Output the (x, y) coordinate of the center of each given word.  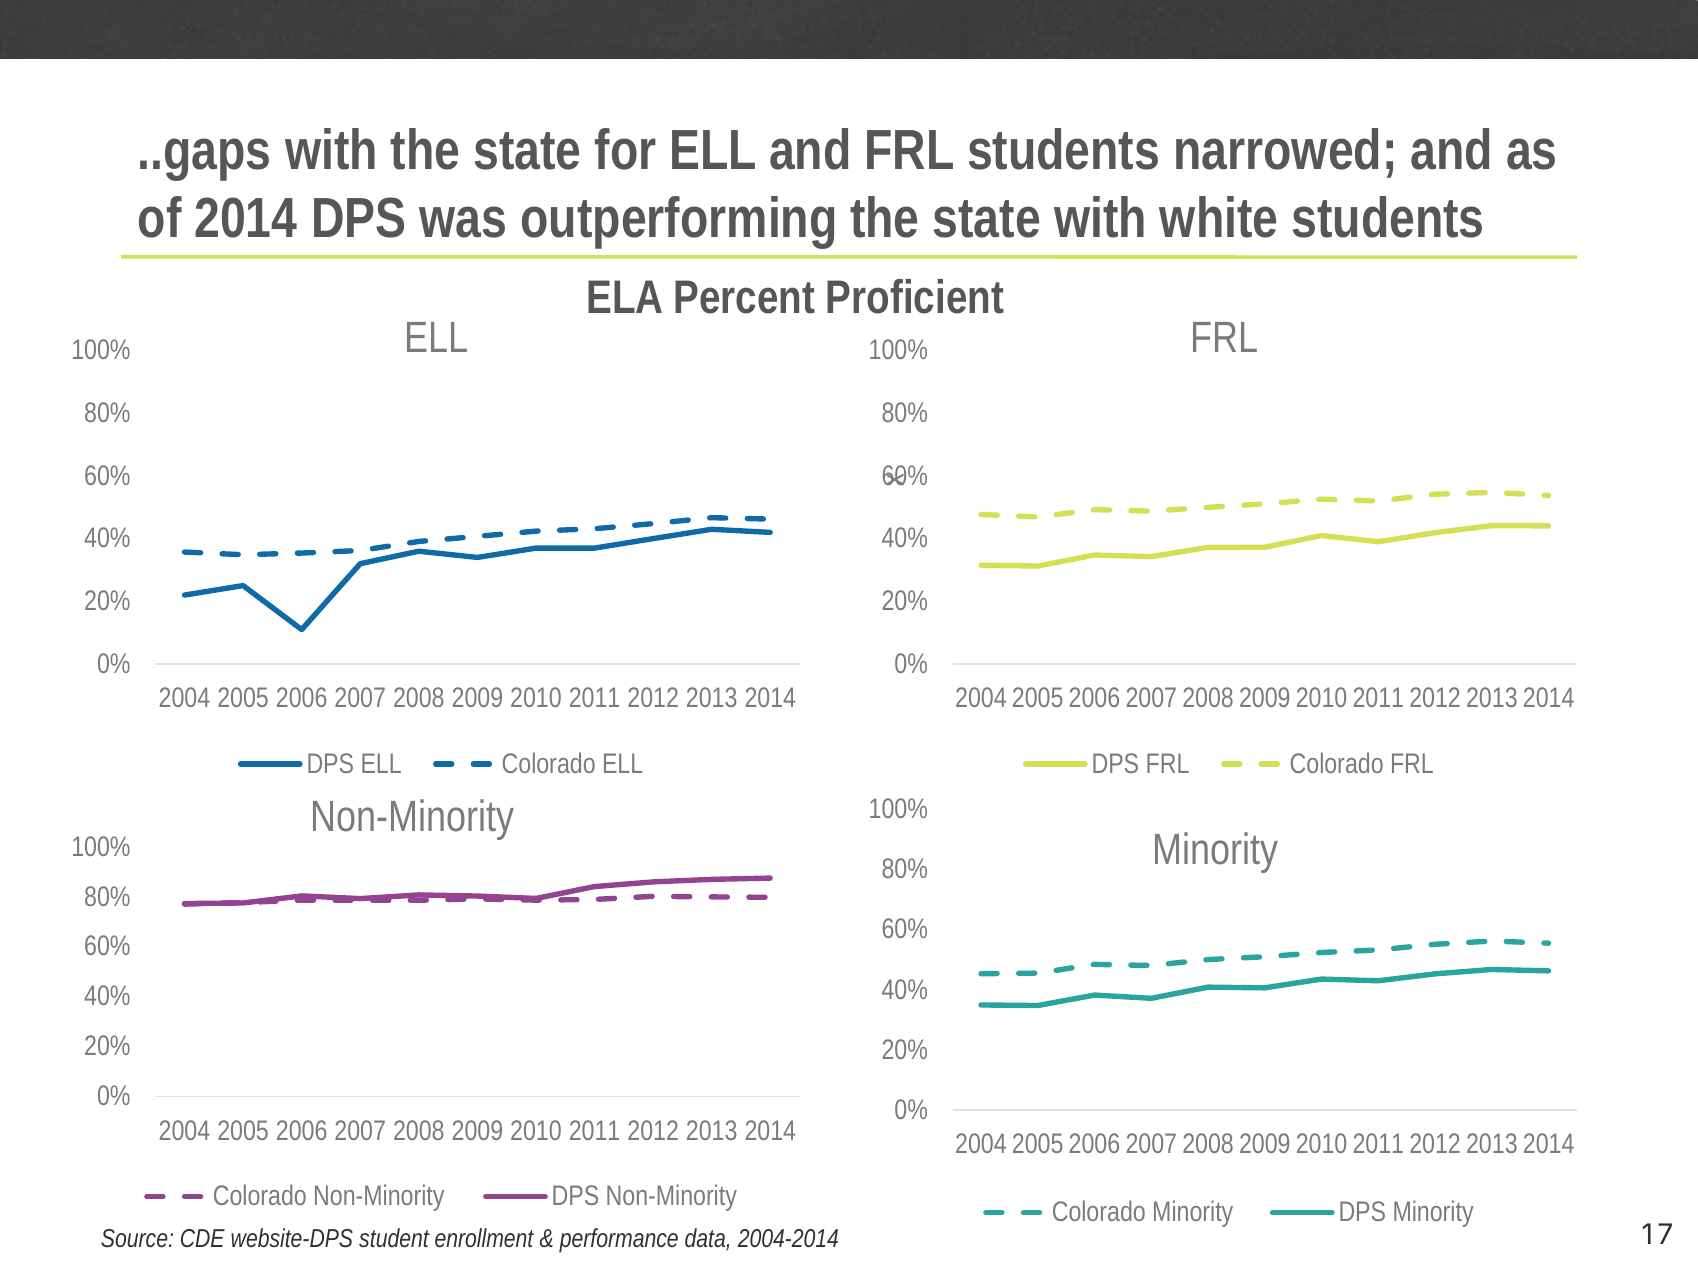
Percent (745, 297)
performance (618, 1240)
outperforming (678, 222)
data (706, 1239)
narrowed (1277, 149)
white (1217, 217)
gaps (217, 159)
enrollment (484, 1237)
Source (134, 1238)
